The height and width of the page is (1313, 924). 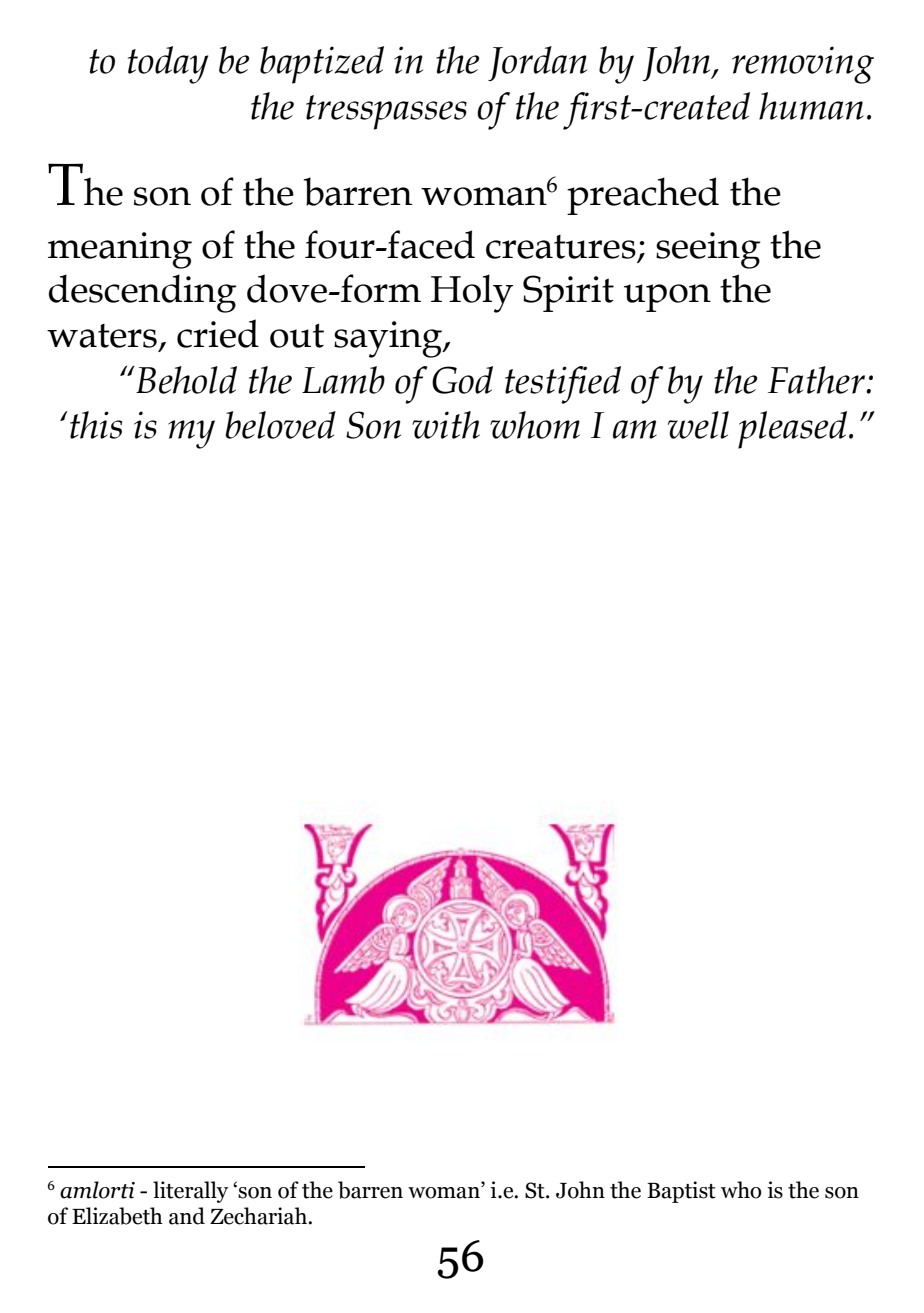 I want to click on today, so click(x=168, y=65).
